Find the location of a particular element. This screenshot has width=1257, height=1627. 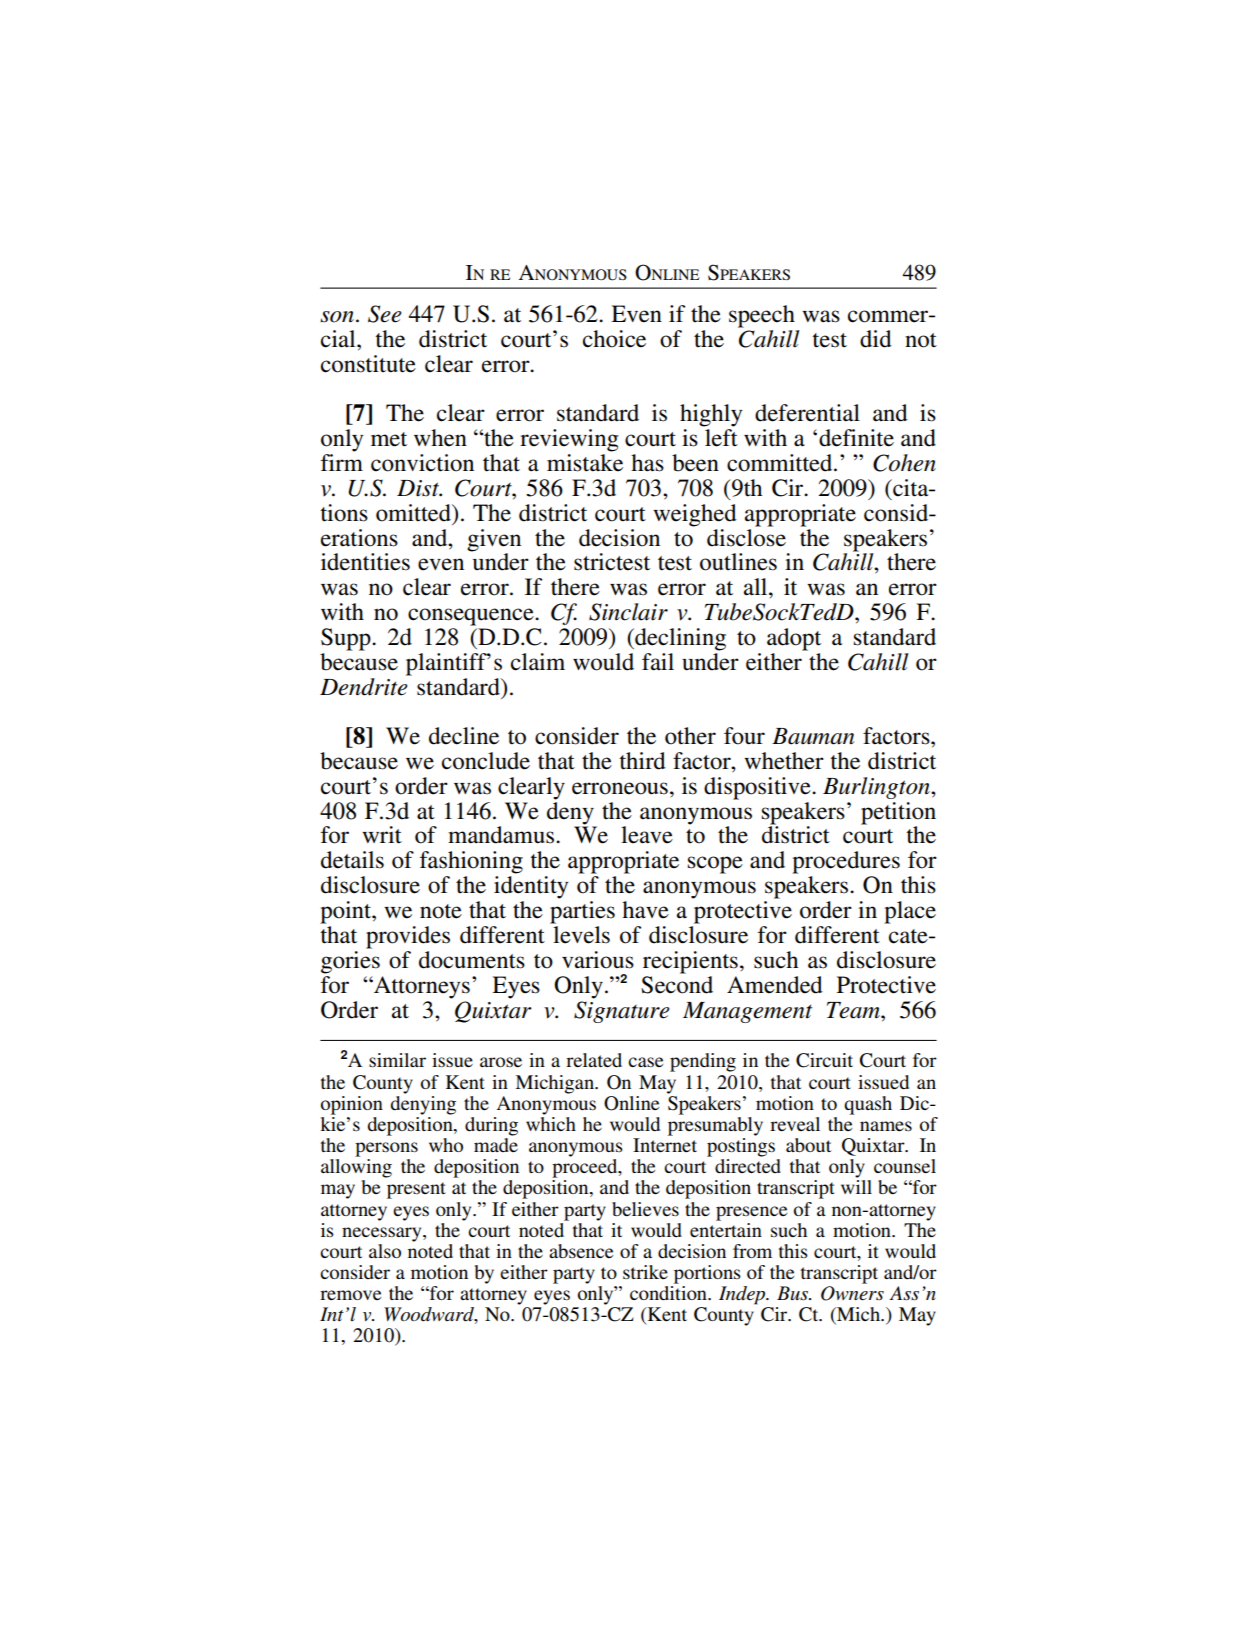

See is located at coordinates (385, 314).
